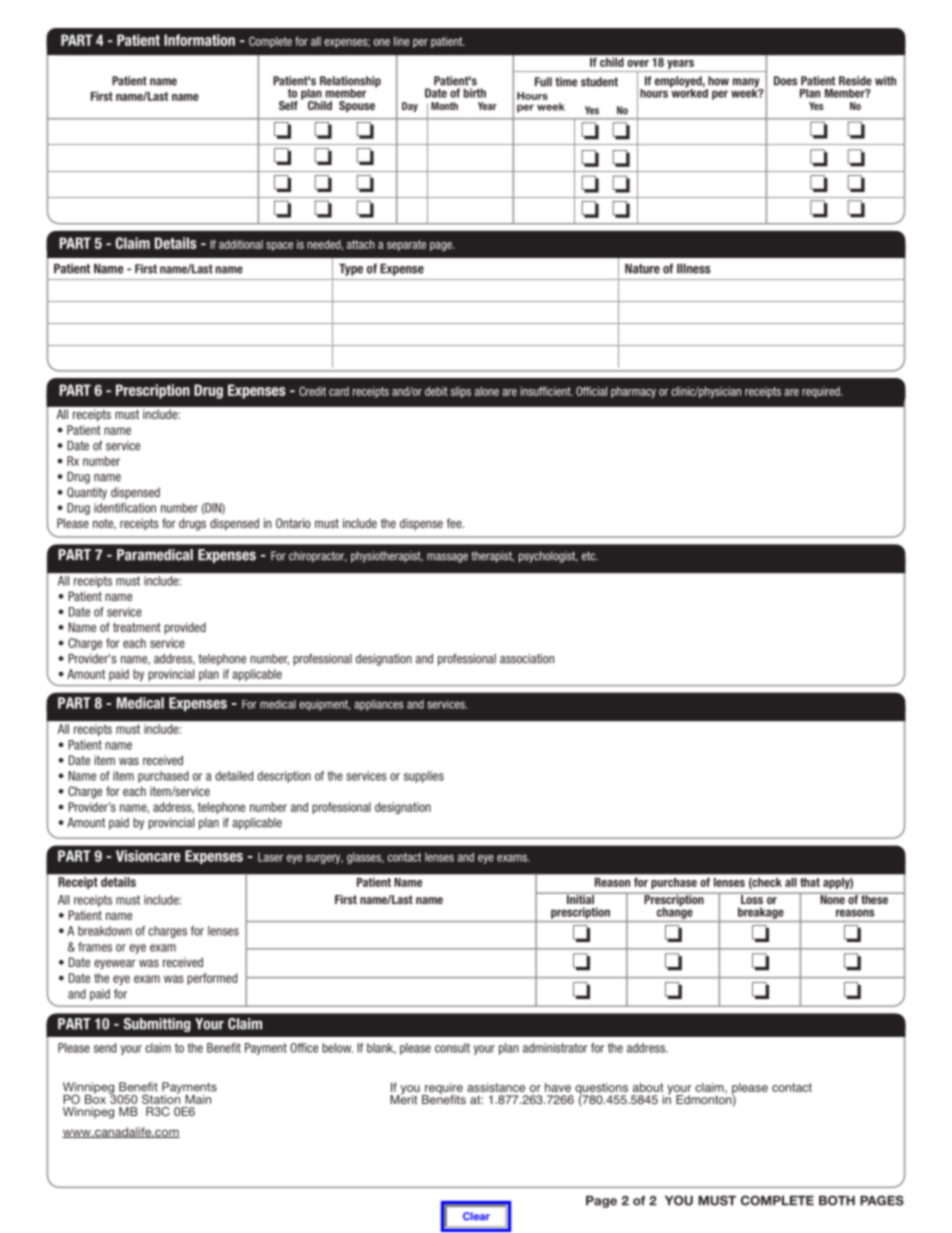 The width and height of the image is (952, 1233). Describe the element at coordinates (527, 659) in the image. I see `association` at that location.
